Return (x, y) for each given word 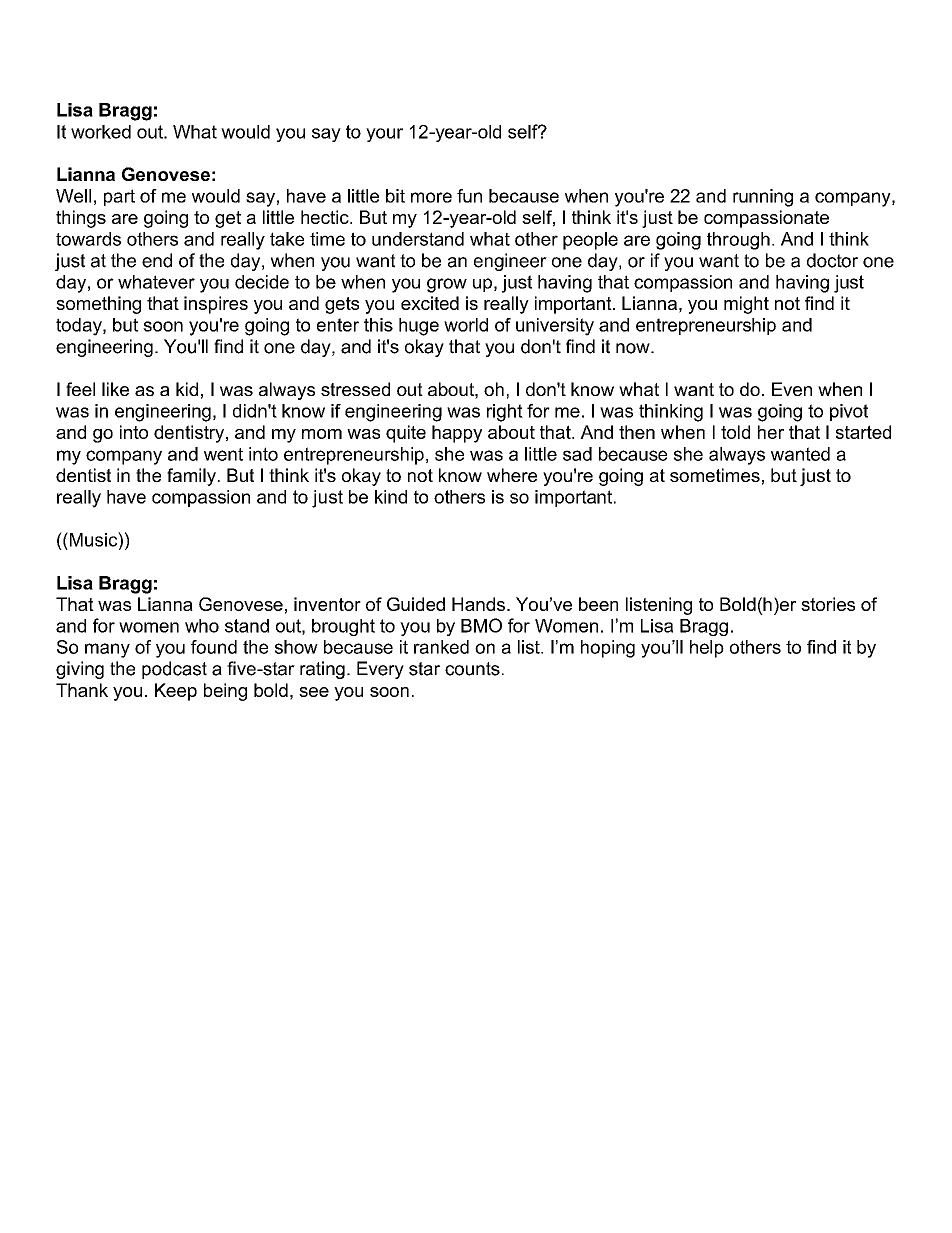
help (707, 649)
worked (101, 132)
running (763, 198)
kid (187, 389)
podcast (174, 670)
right (505, 413)
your (384, 135)
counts (472, 669)
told (735, 432)
